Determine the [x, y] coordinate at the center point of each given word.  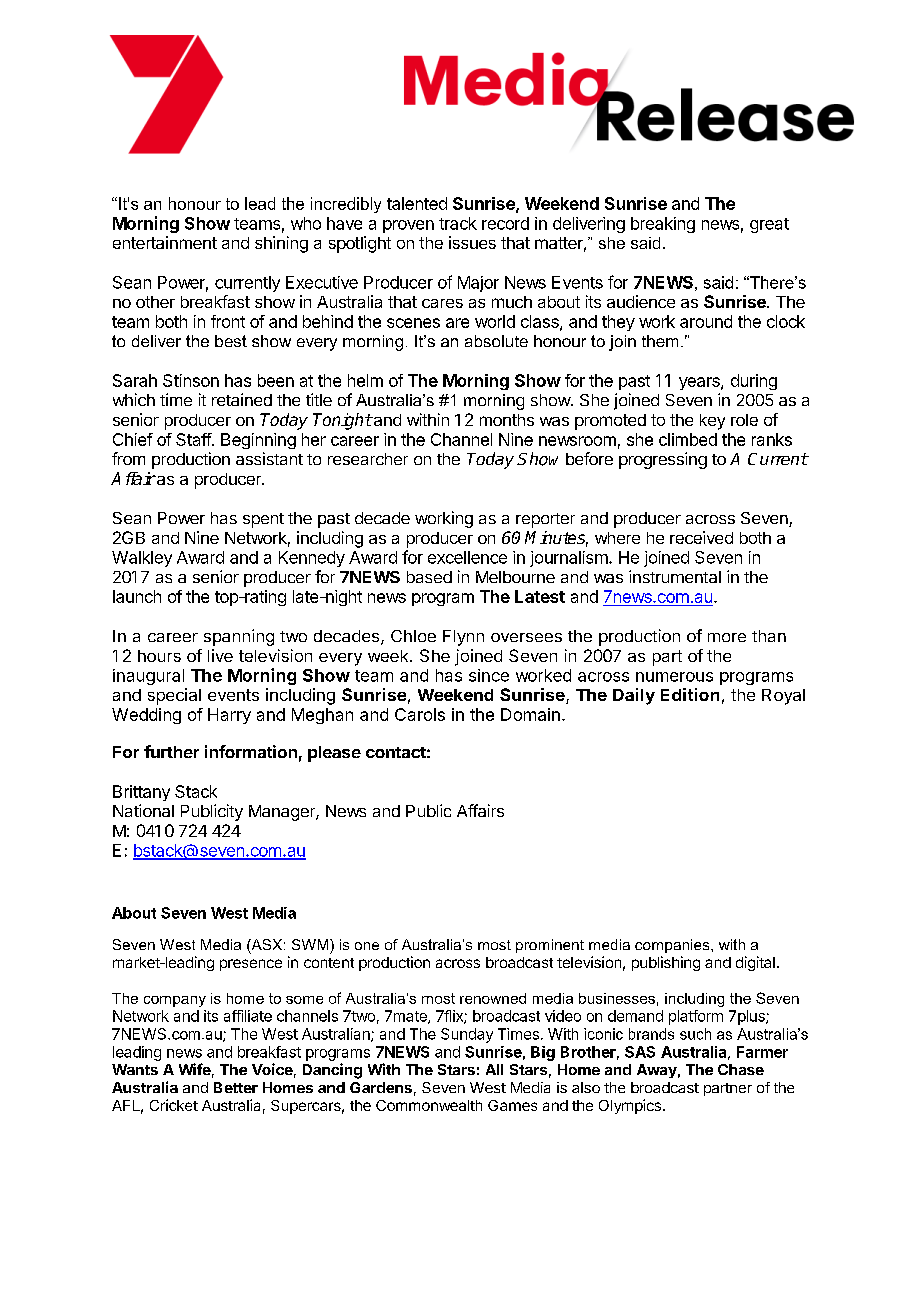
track [458, 223]
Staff [194, 439]
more [727, 637]
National [143, 810]
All [494, 1069]
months [507, 420]
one [367, 946]
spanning [239, 637]
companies [673, 946]
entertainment [165, 242]
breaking [663, 225]
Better [236, 1087]
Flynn [463, 638]
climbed [688, 439]
